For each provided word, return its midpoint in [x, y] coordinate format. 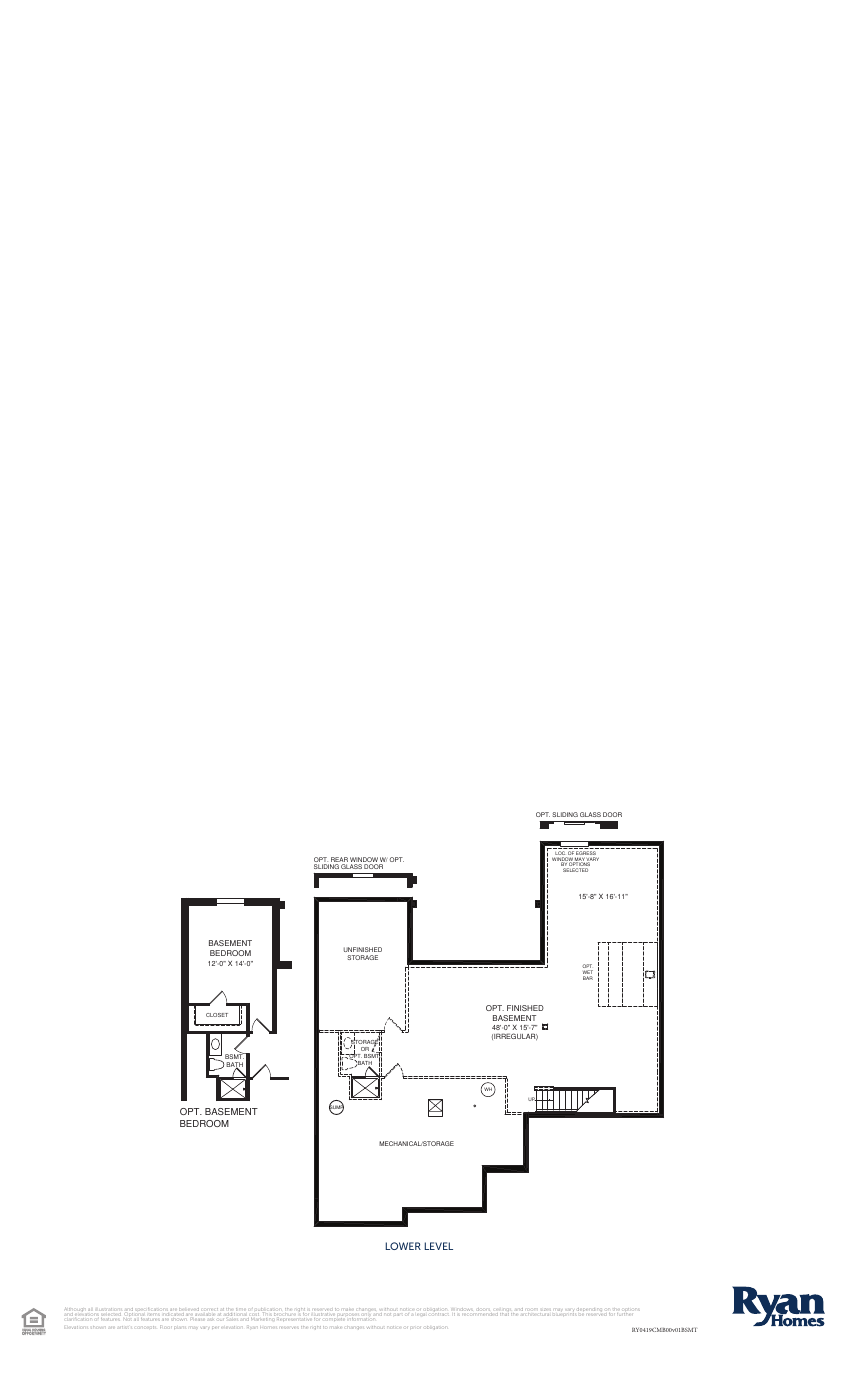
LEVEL [438, 1246]
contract [439, 1313]
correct [211, 1309]
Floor [166, 1326]
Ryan [251, 1328]
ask [212, 1320]
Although [76, 1311]
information [363, 1319]
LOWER [403, 1246]
